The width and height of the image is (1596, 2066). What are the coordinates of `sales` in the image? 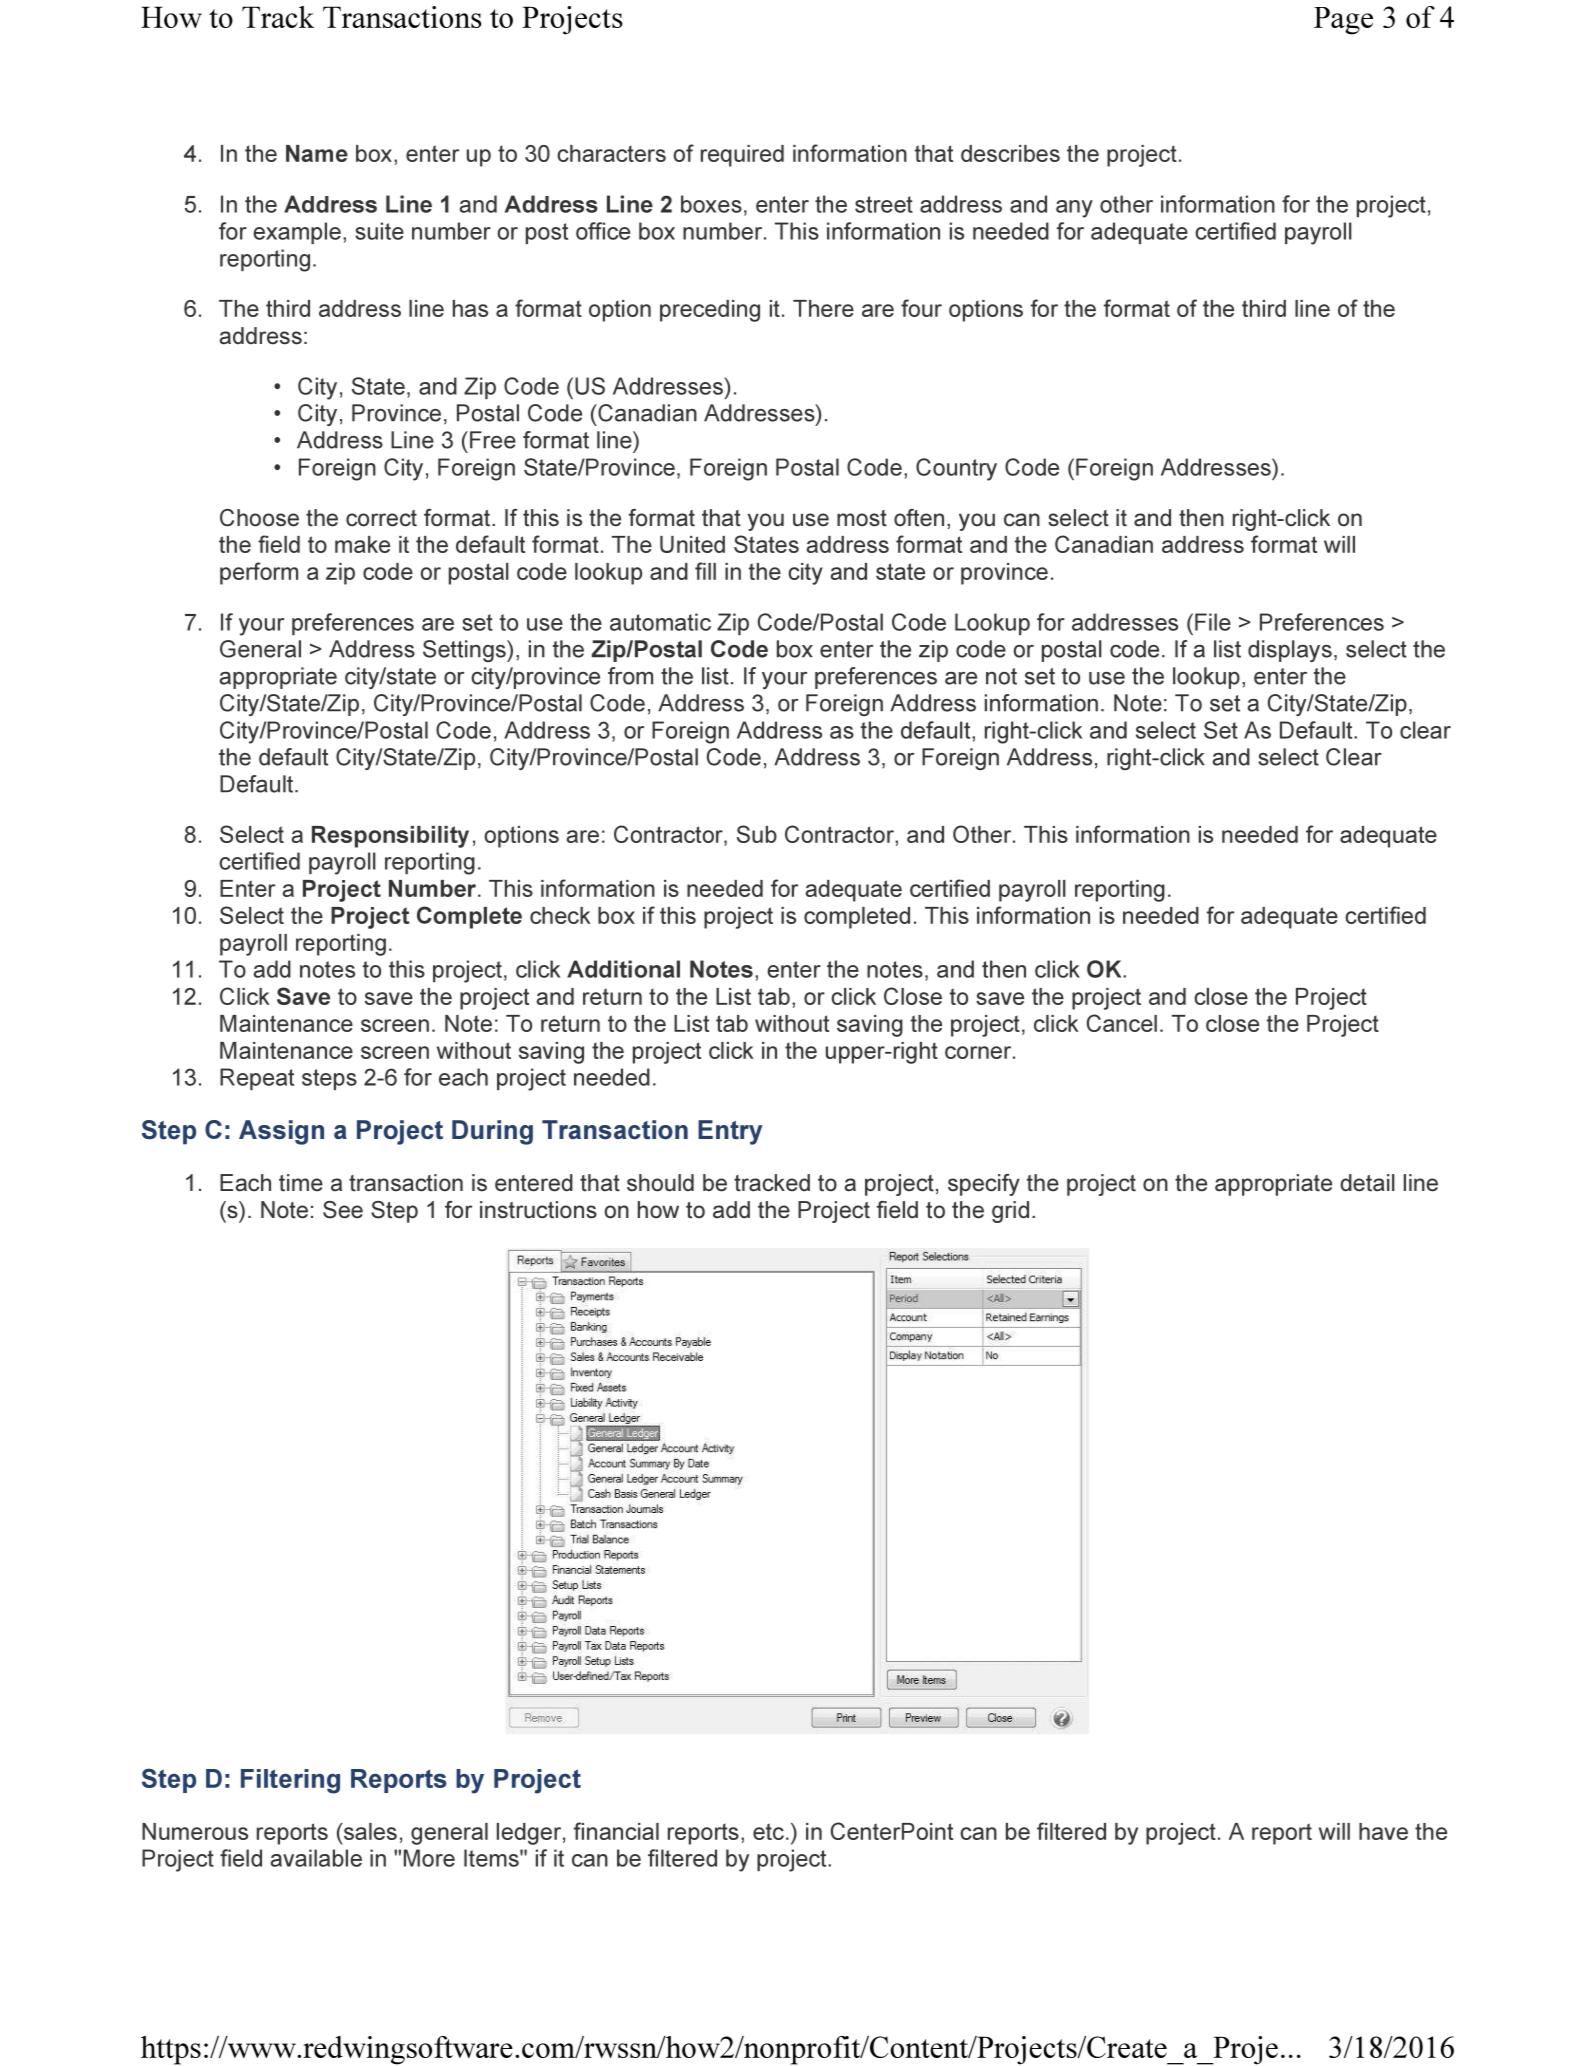 It's located at (369, 1831).
